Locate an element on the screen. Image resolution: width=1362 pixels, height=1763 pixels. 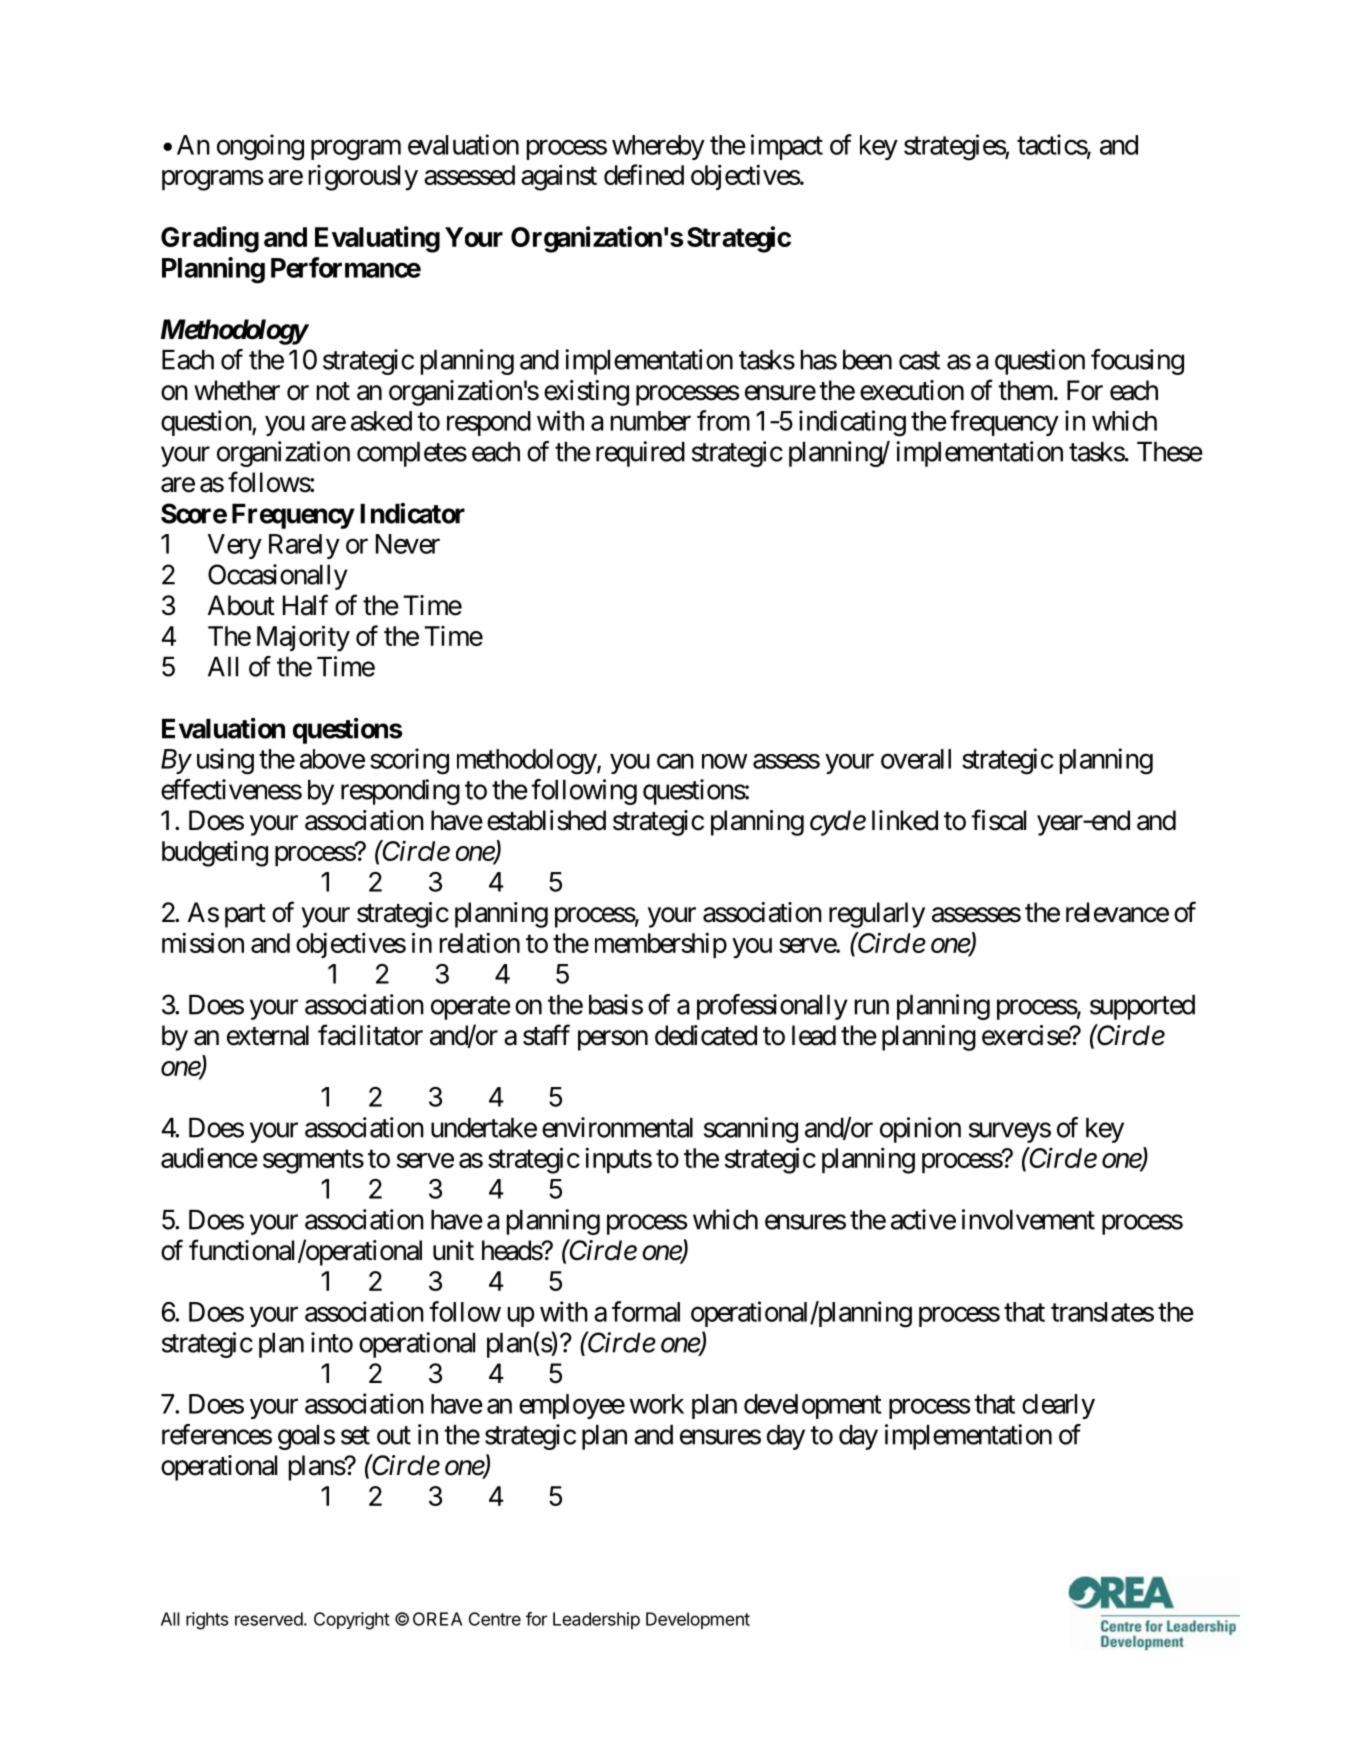
Copyright is located at coordinates (352, 1621).
